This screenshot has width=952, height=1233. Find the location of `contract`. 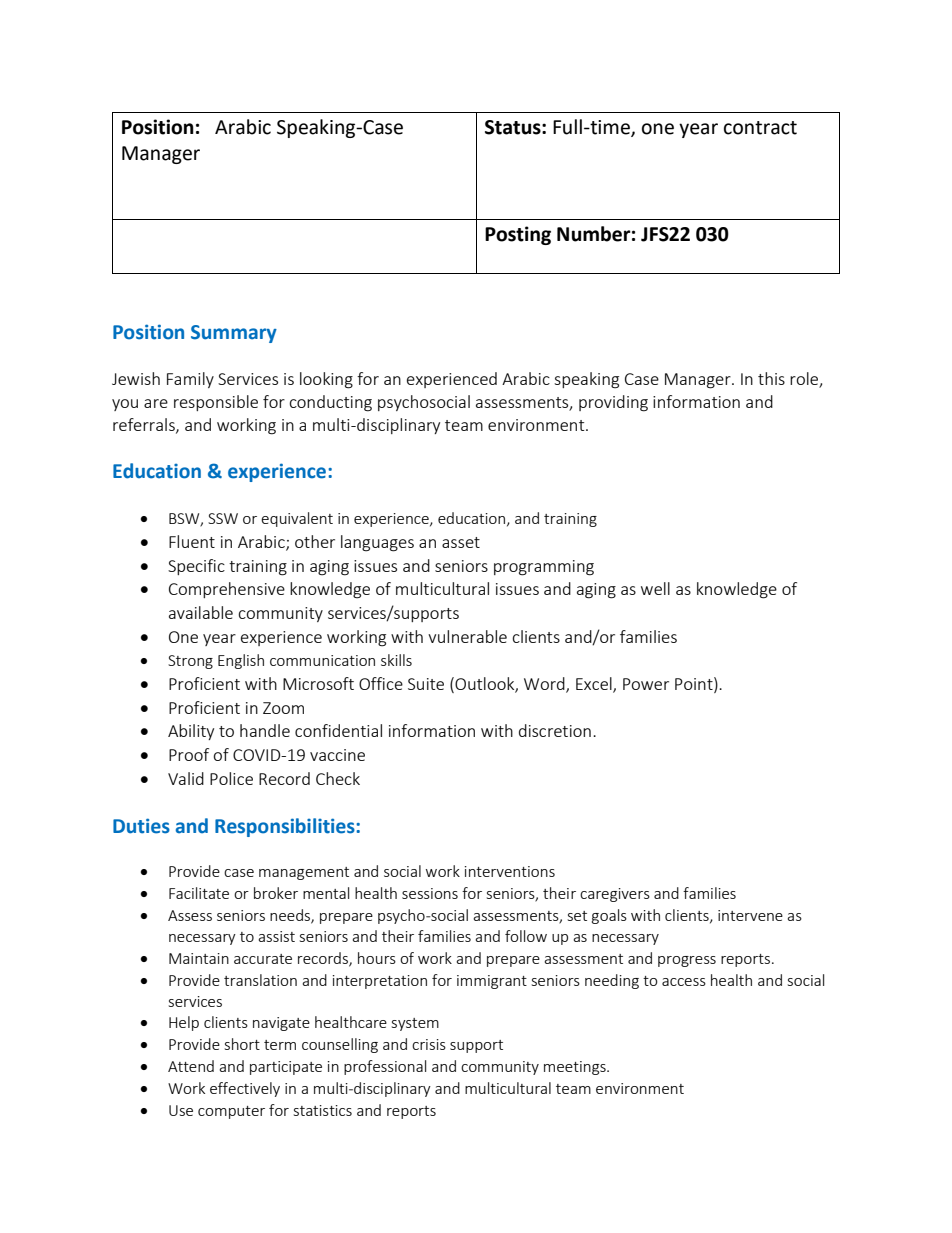

contract is located at coordinates (760, 128).
